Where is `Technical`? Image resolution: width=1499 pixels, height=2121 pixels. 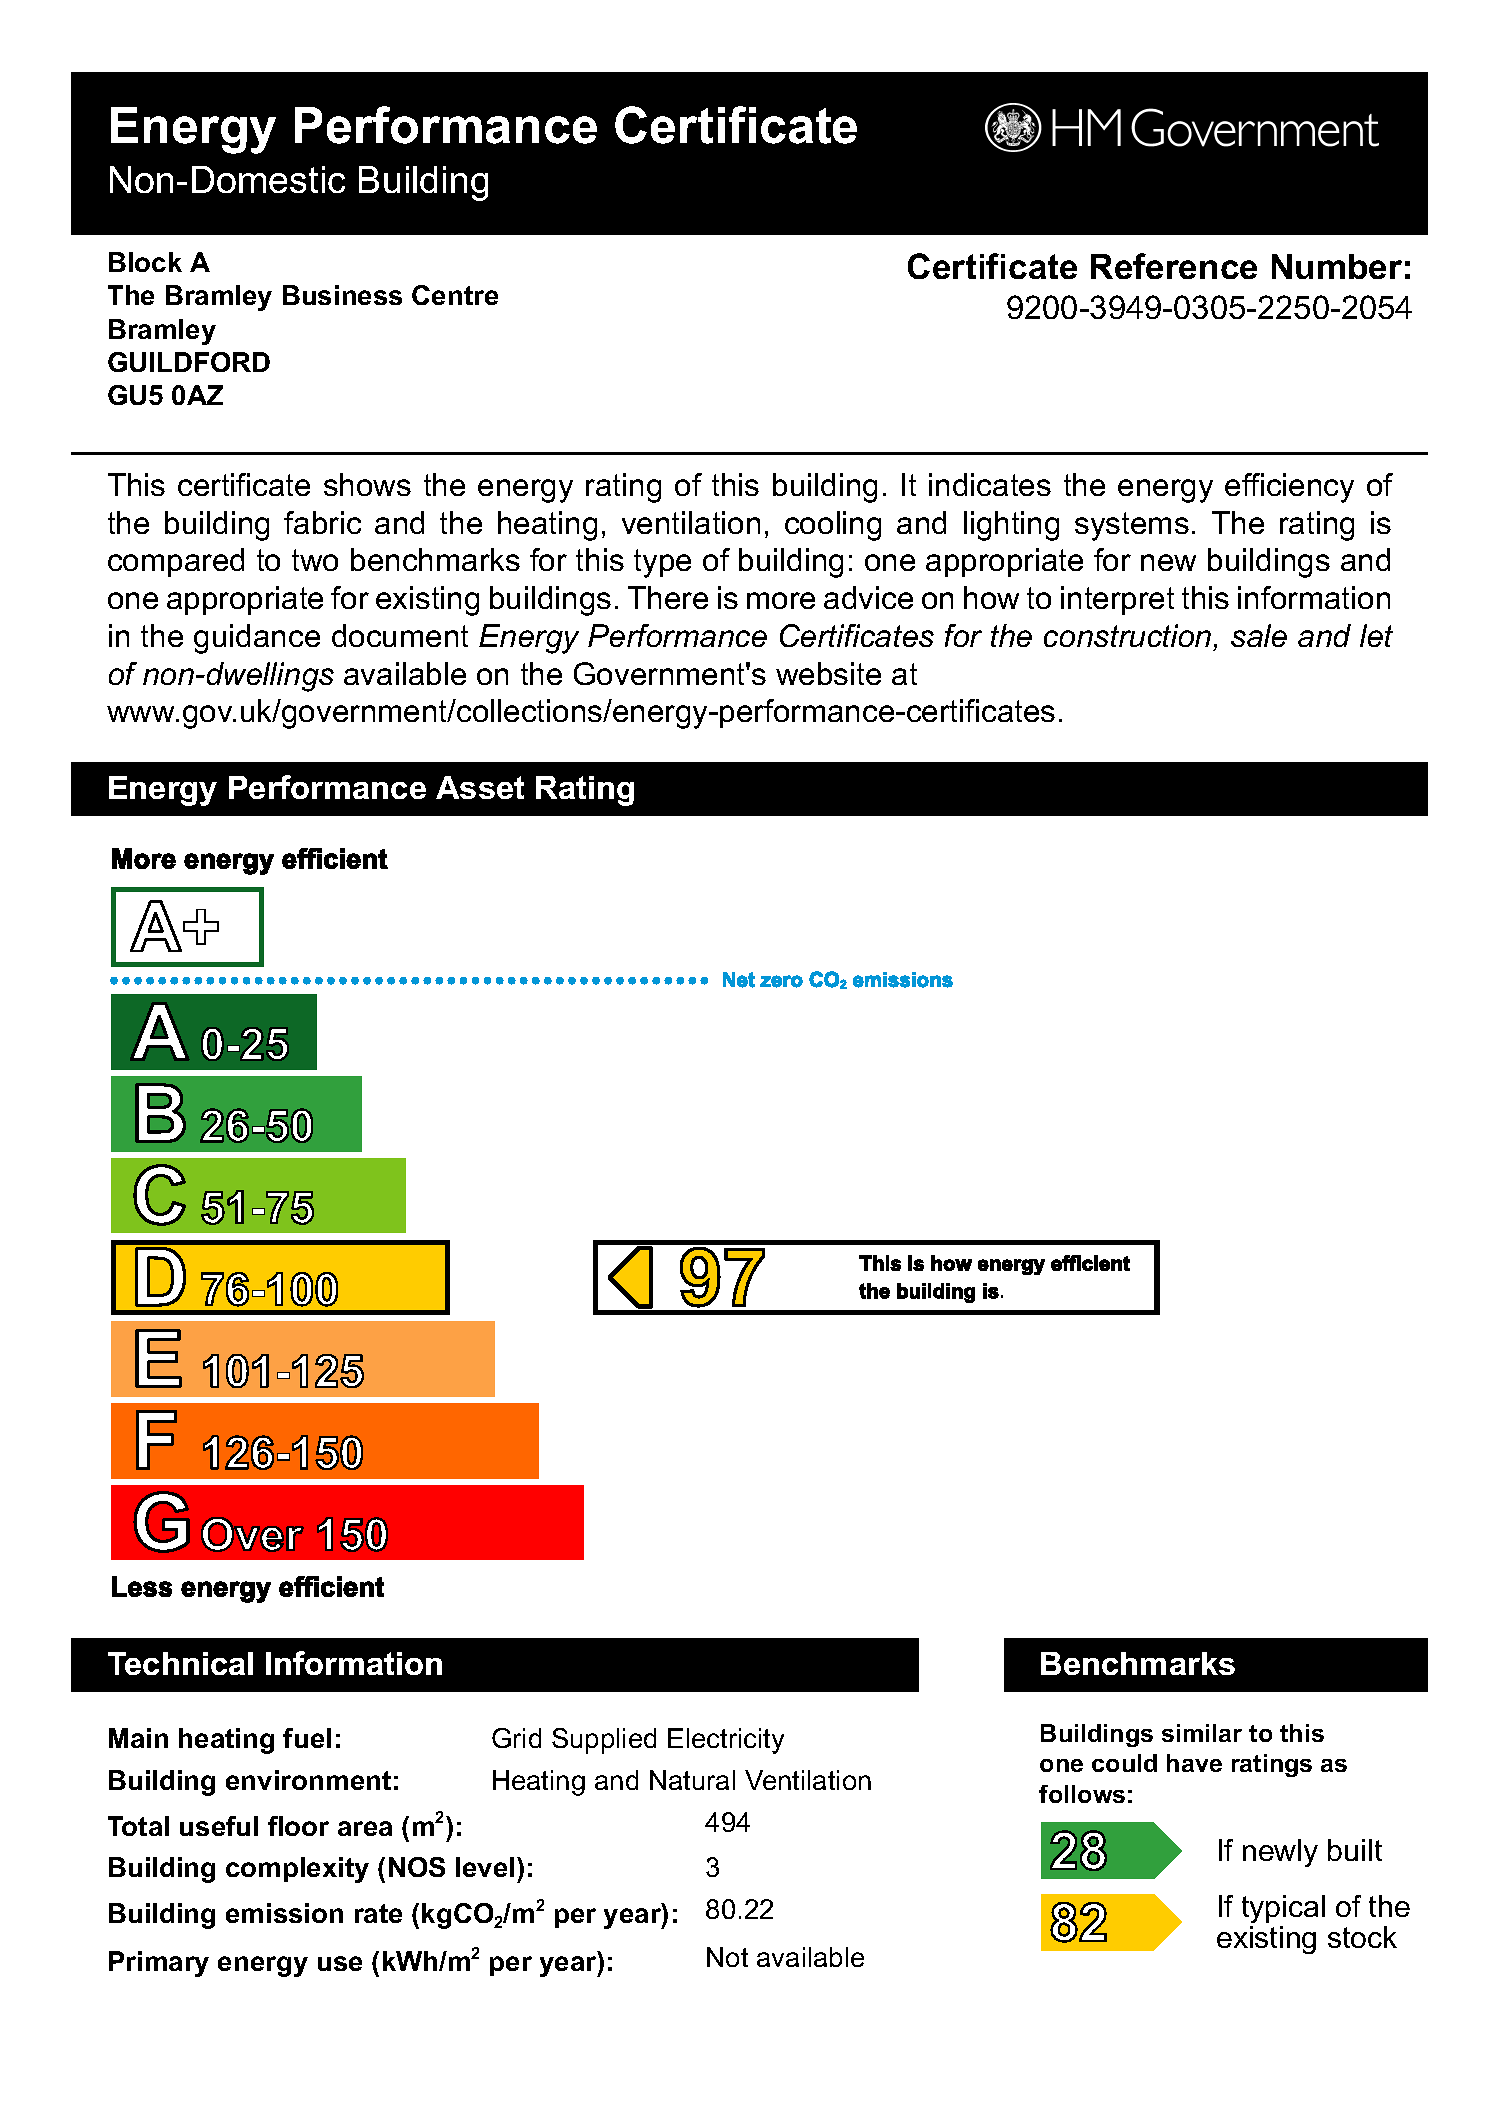 Technical is located at coordinates (180, 1663).
